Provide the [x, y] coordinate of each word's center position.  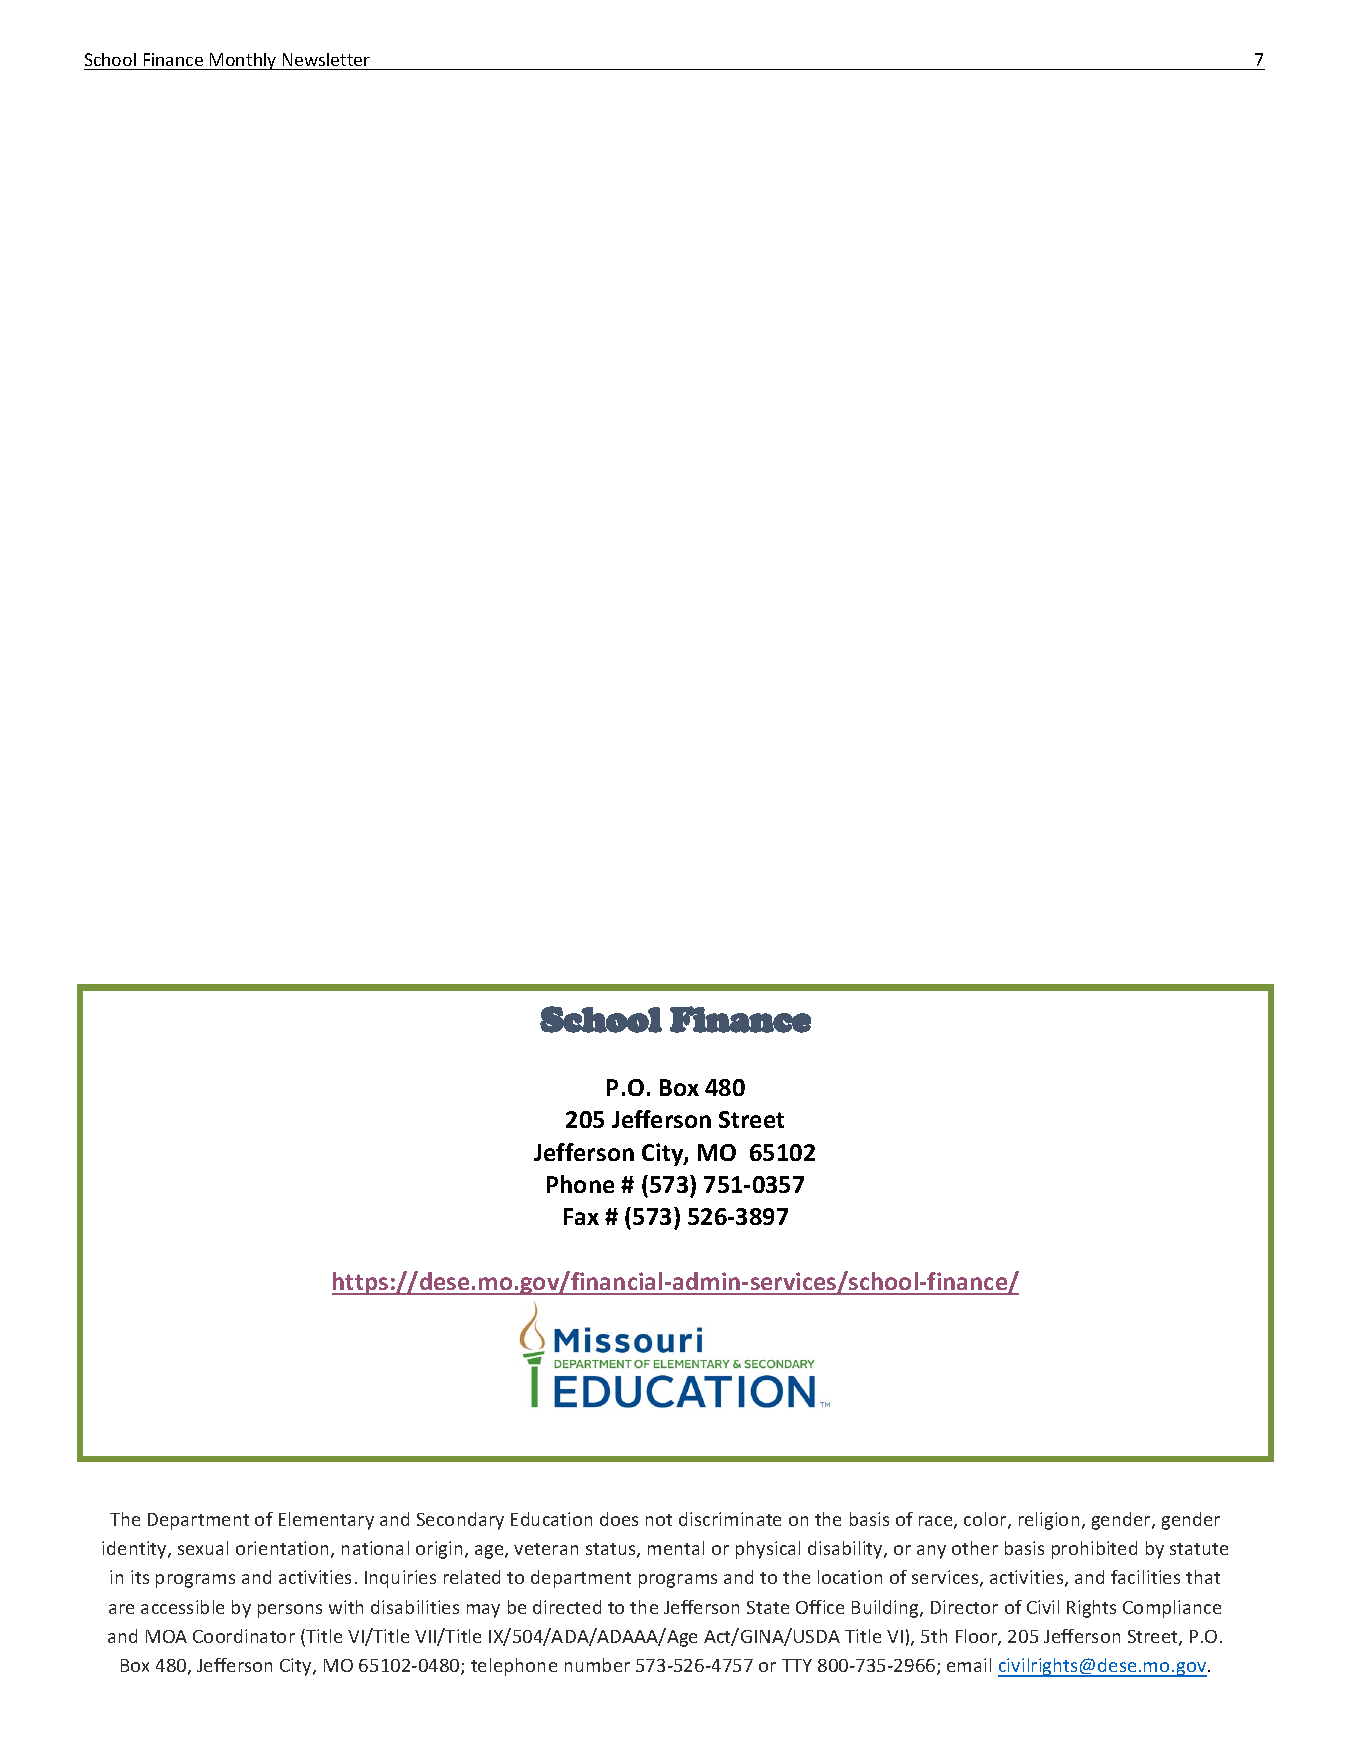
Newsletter [326, 59]
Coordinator [244, 1636]
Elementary [326, 1521]
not [659, 1520]
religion [1049, 1521]
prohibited [1094, 1550]
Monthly [243, 61]
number [597, 1665]
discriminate [730, 1519]
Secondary [460, 1521]
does [619, 1519]
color [986, 1520]
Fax [581, 1216]
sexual [203, 1548]
